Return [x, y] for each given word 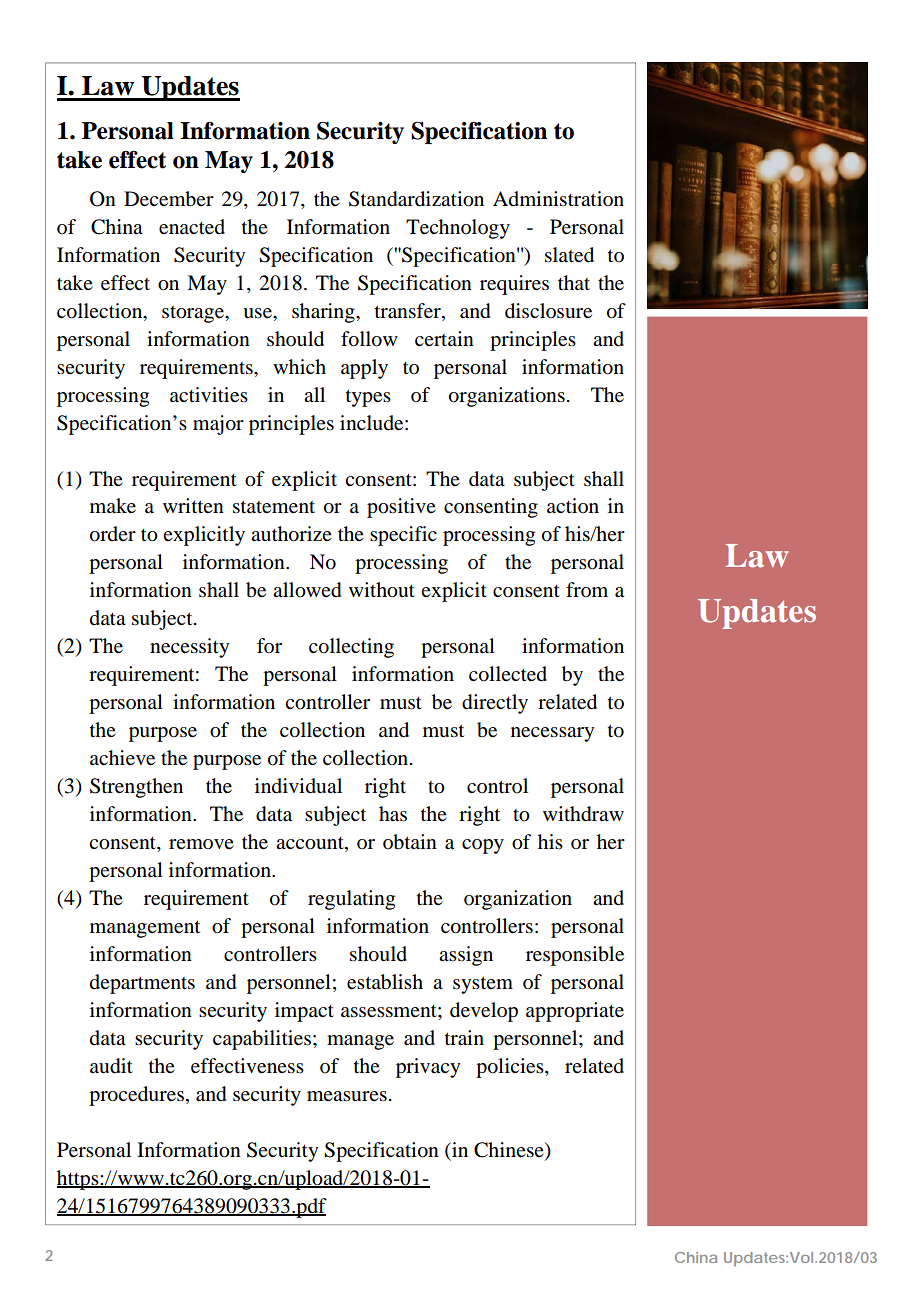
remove [201, 844]
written [193, 505]
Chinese [510, 1150]
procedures [136, 1096]
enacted [192, 227]
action [573, 505]
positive [401, 508]
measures [347, 1096]
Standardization [416, 199]
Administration [558, 199]
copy [483, 846]
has [393, 814]
